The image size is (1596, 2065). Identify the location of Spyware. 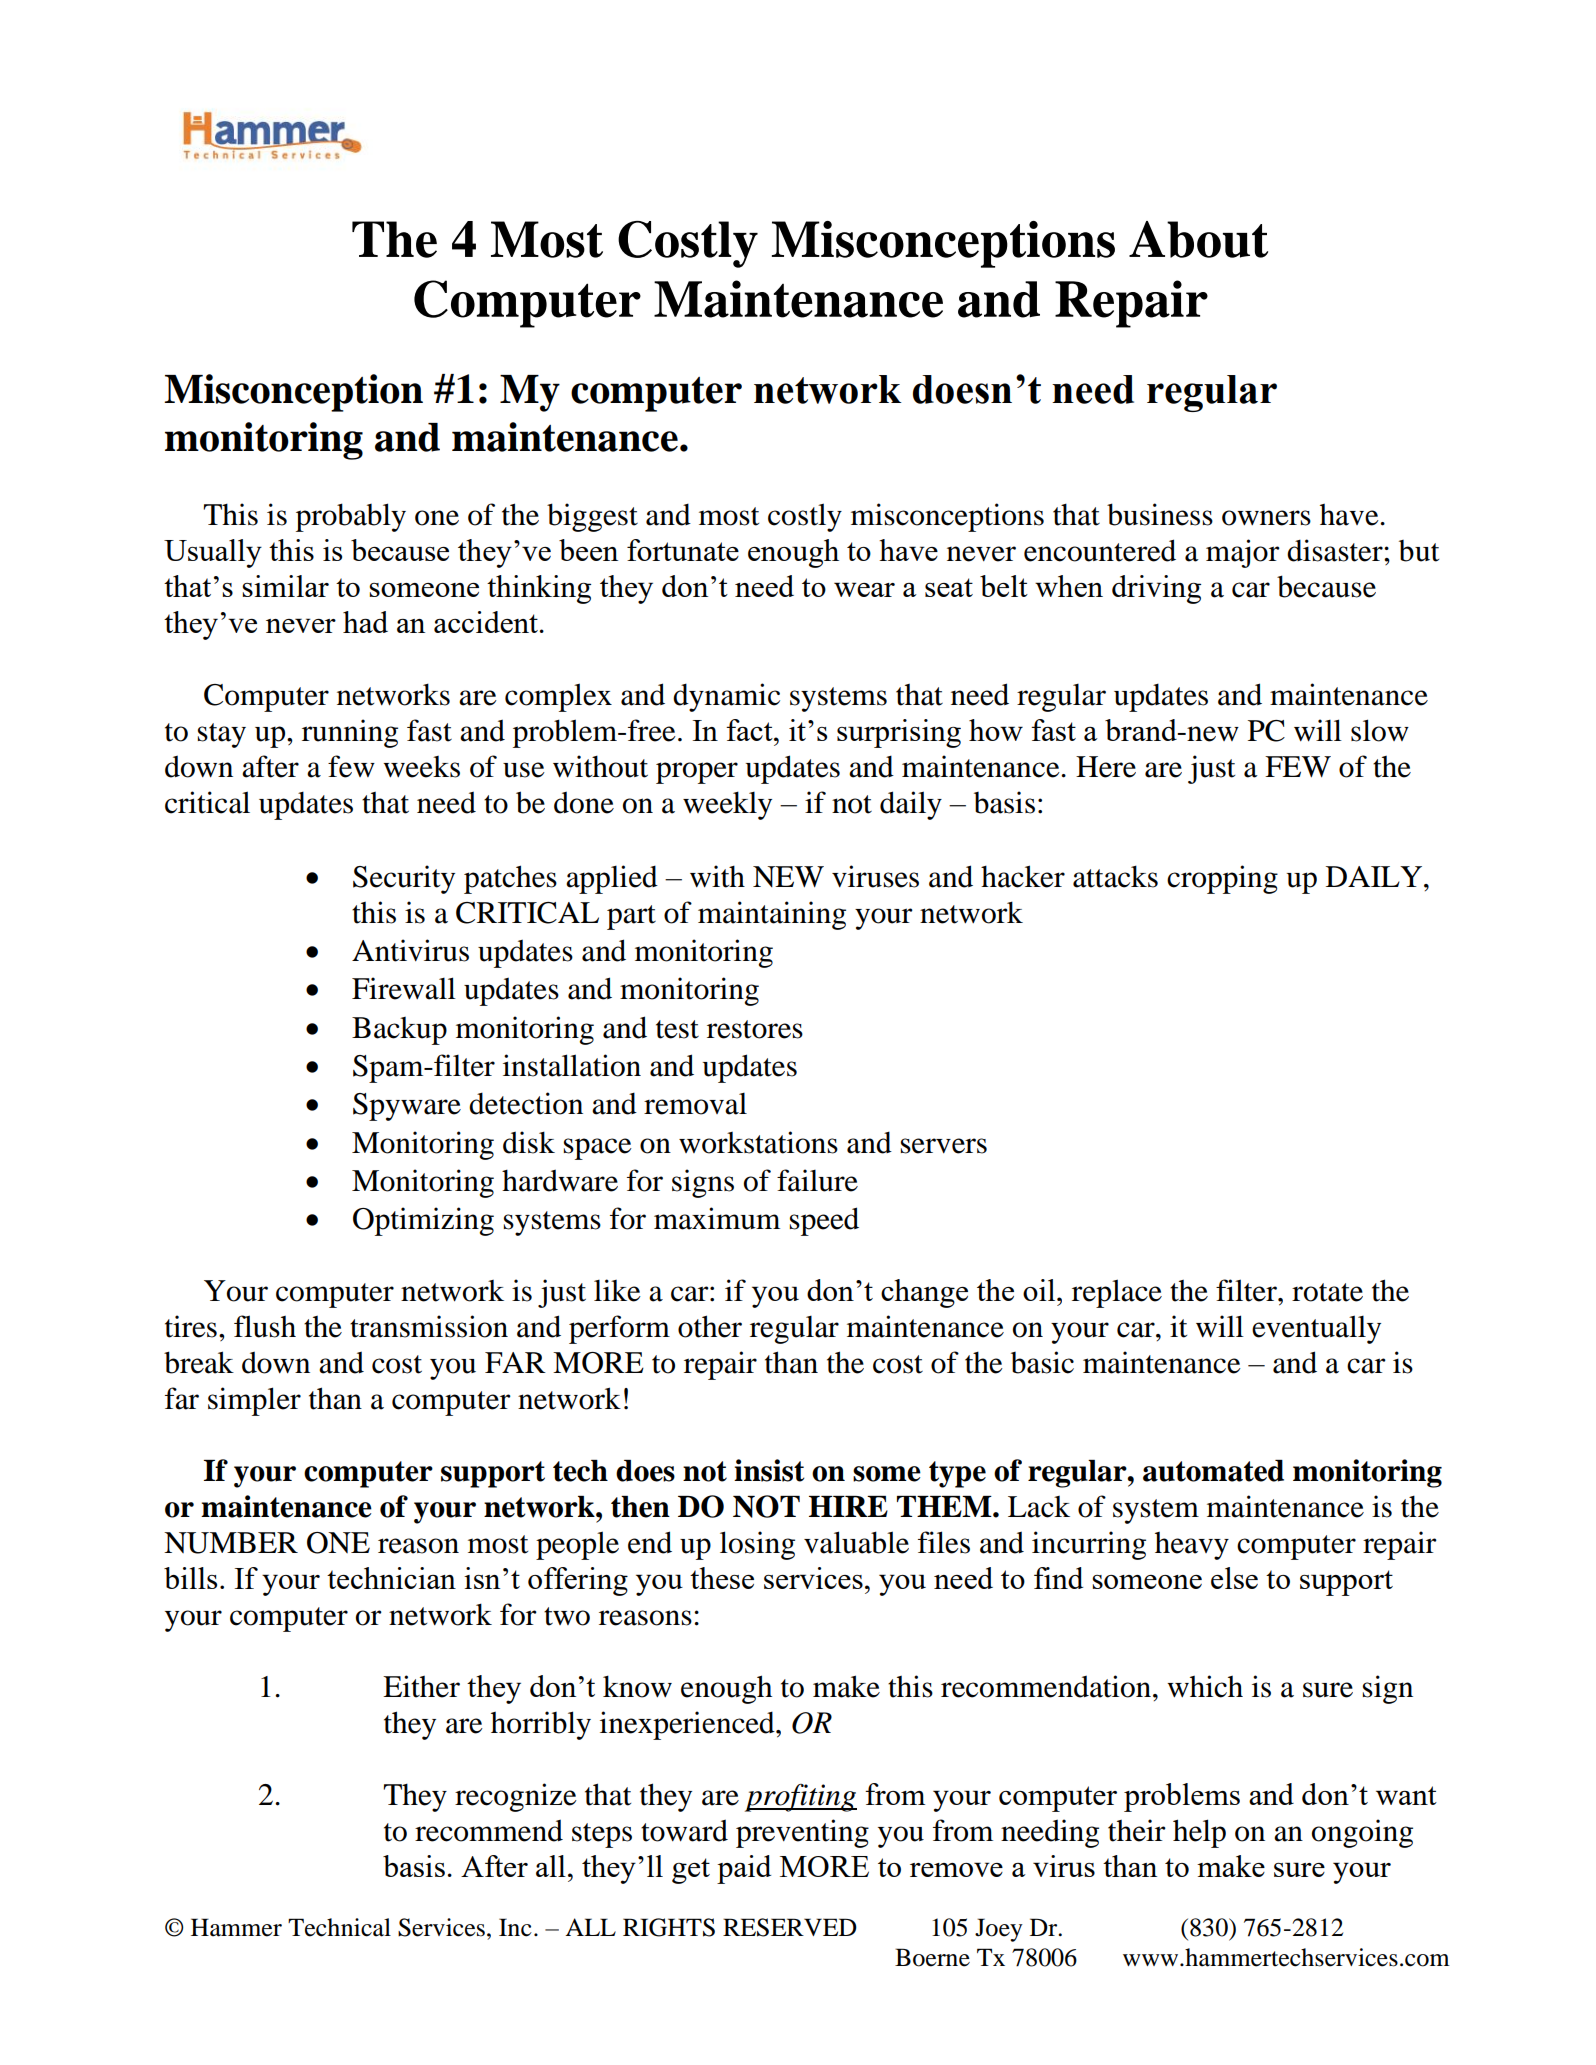
(407, 1107).
